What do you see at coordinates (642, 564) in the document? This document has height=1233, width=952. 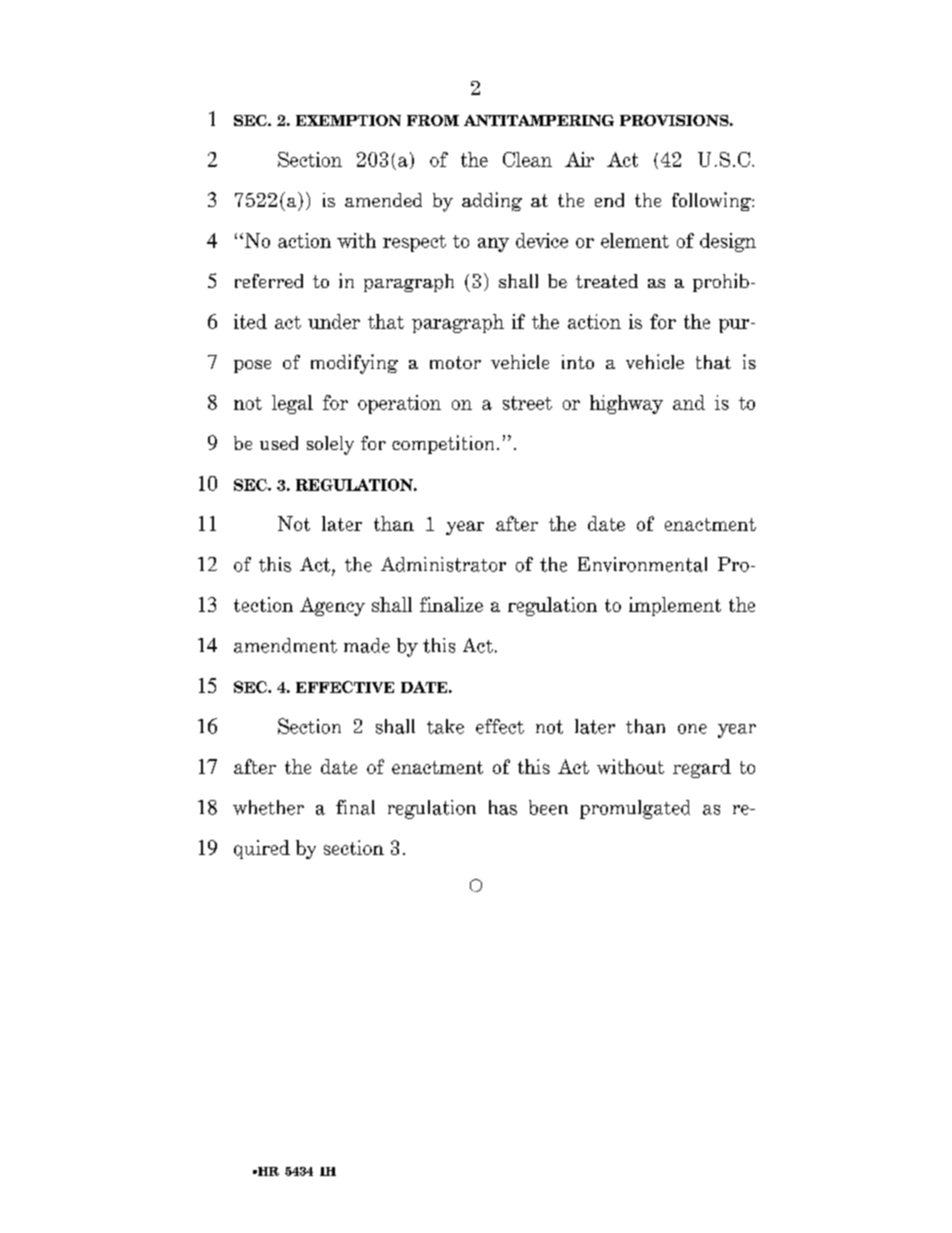 I see `Environmental` at bounding box center [642, 564].
